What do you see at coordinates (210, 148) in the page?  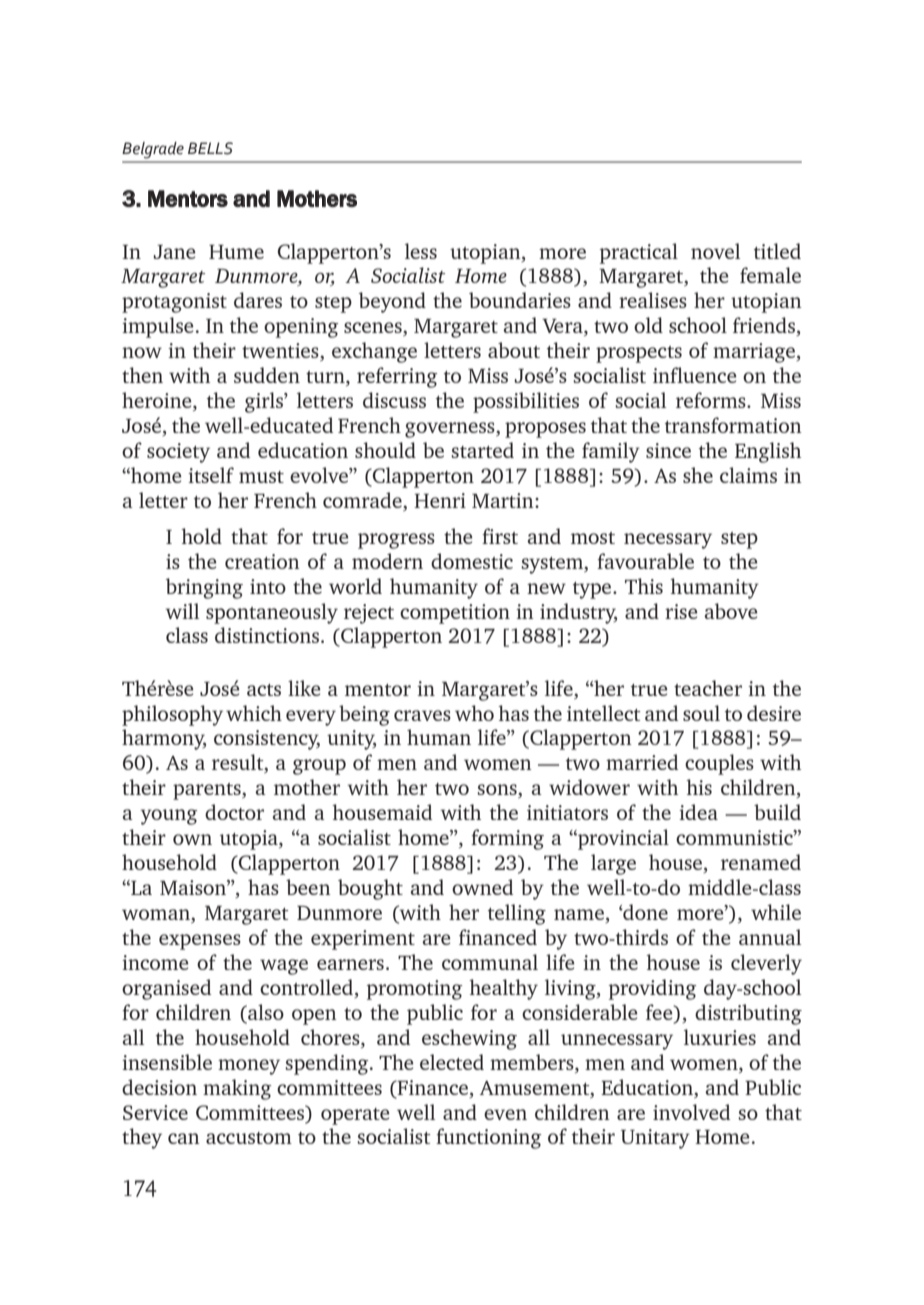 I see `BELLS` at bounding box center [210, 148].
